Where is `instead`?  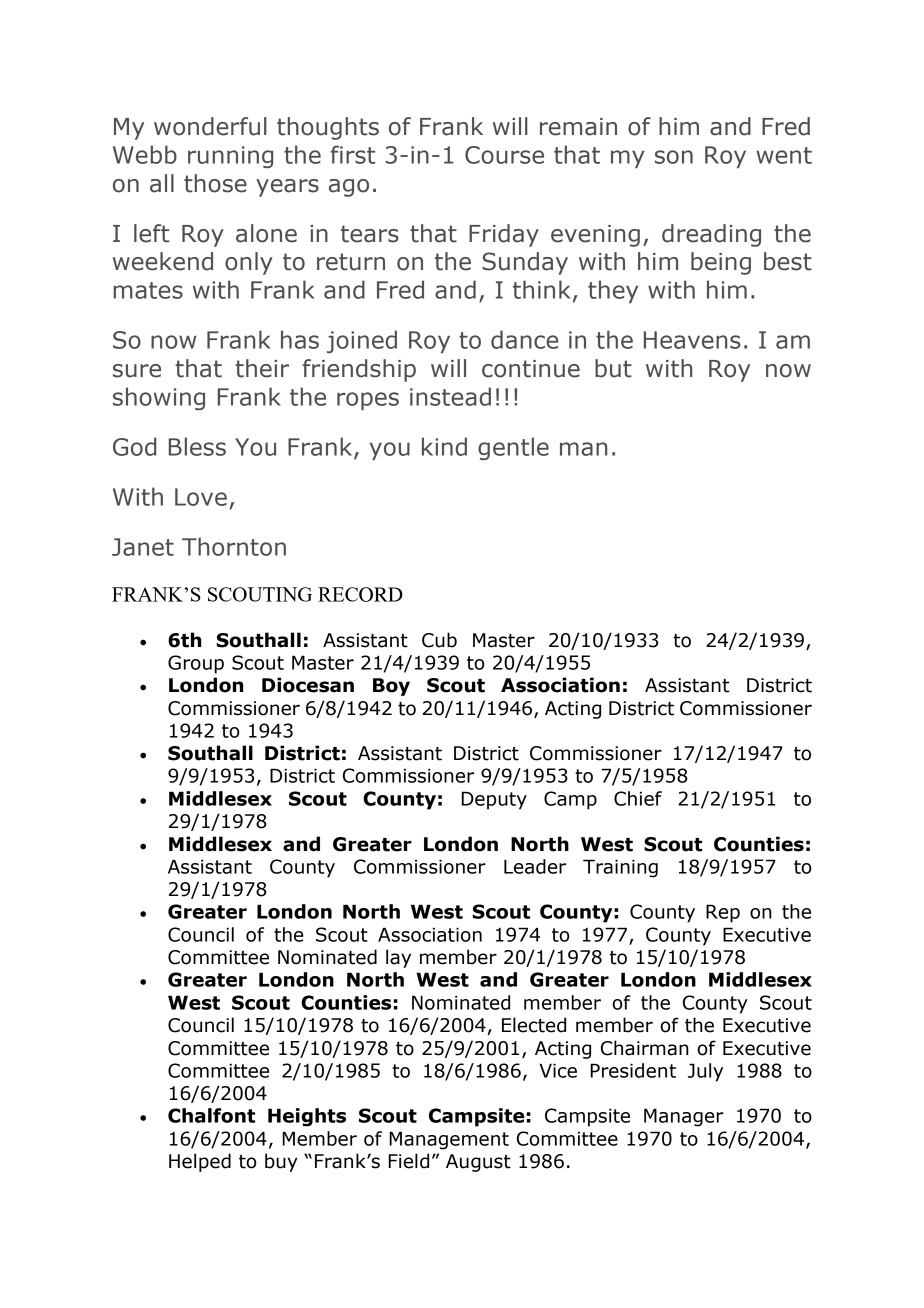
instead is located at coordinates (450, 396).
